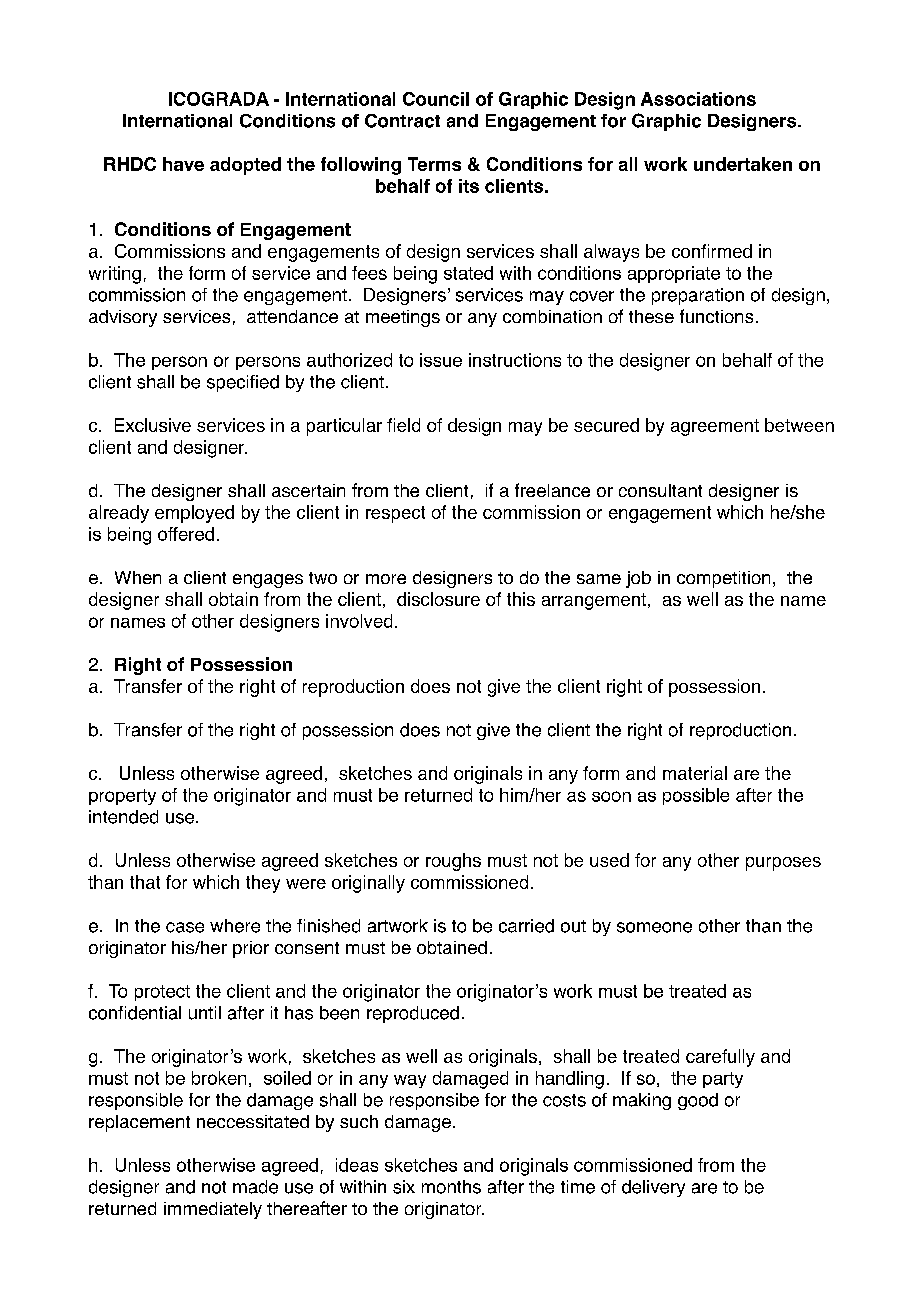 Image resolution: width=924 pixels, height=1308 pixels. Describe the element at coordinates (213, 1210) in the page. I see `immediately` at that location.
